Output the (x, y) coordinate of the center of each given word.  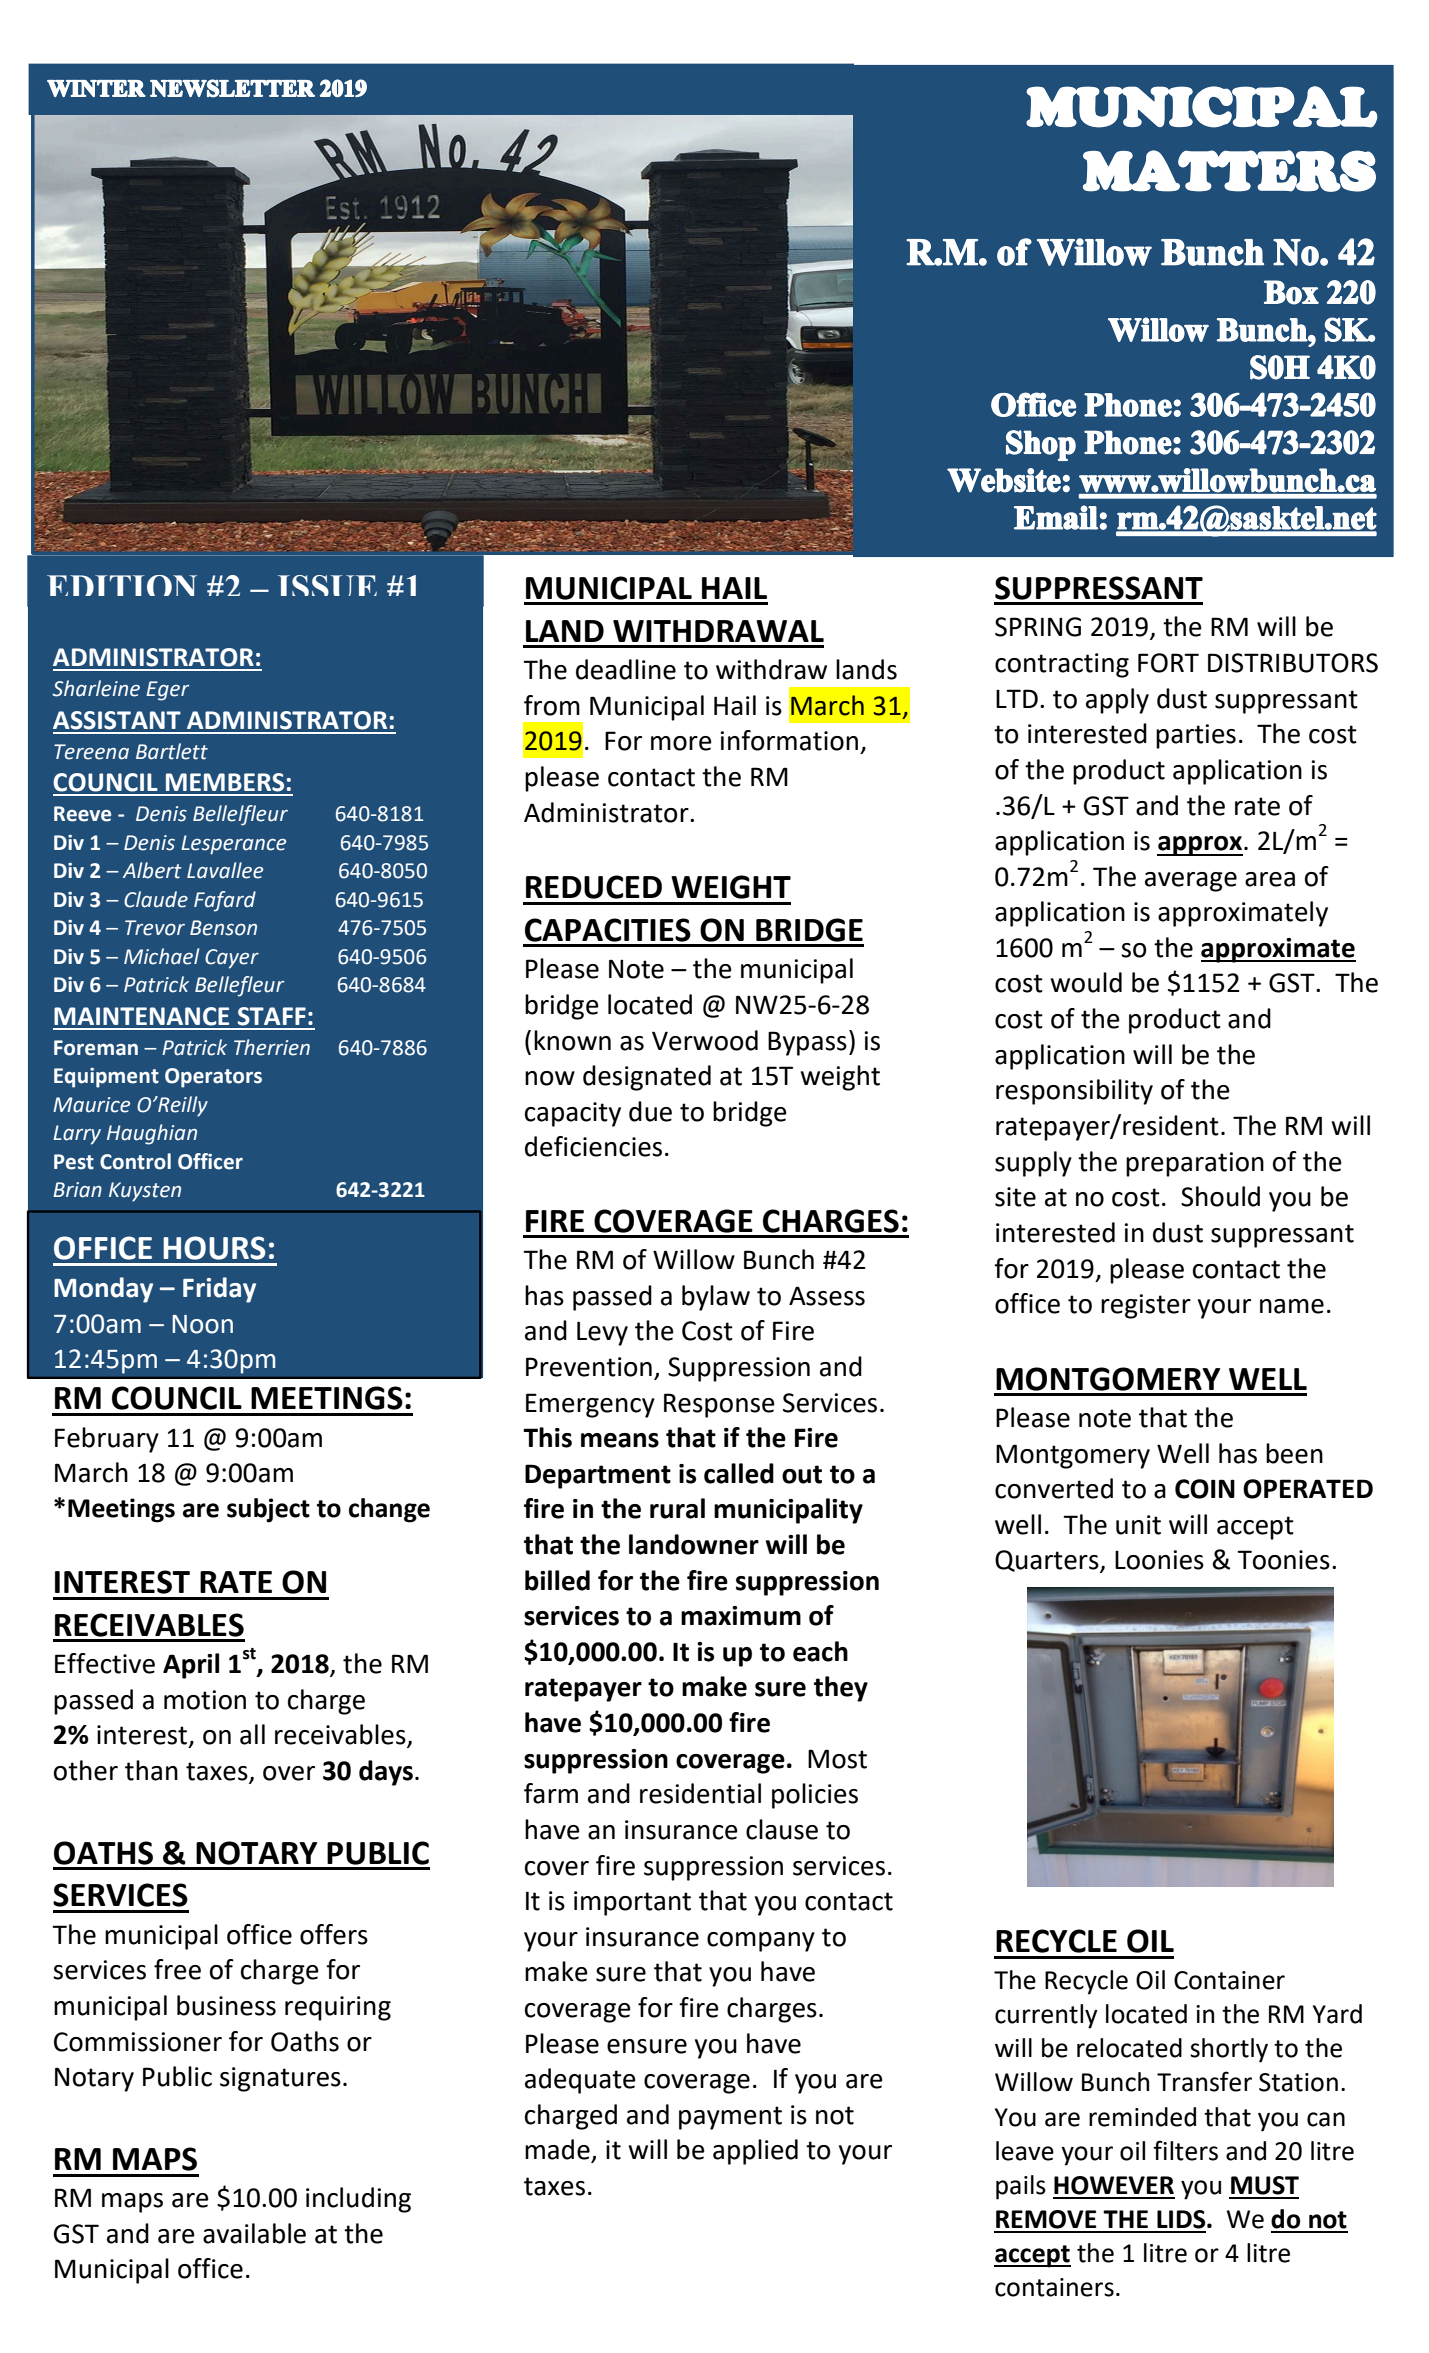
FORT (1168, 663)
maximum (741, 1616)
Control (135, 1161)
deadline (626, 669)
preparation (1195, 1164)
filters (1185, 2150)
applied (755, 2152)
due (650, 1111)
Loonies (1159, 1560)
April (191, 1666)
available (254, 2233)
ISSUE (327, 585)
